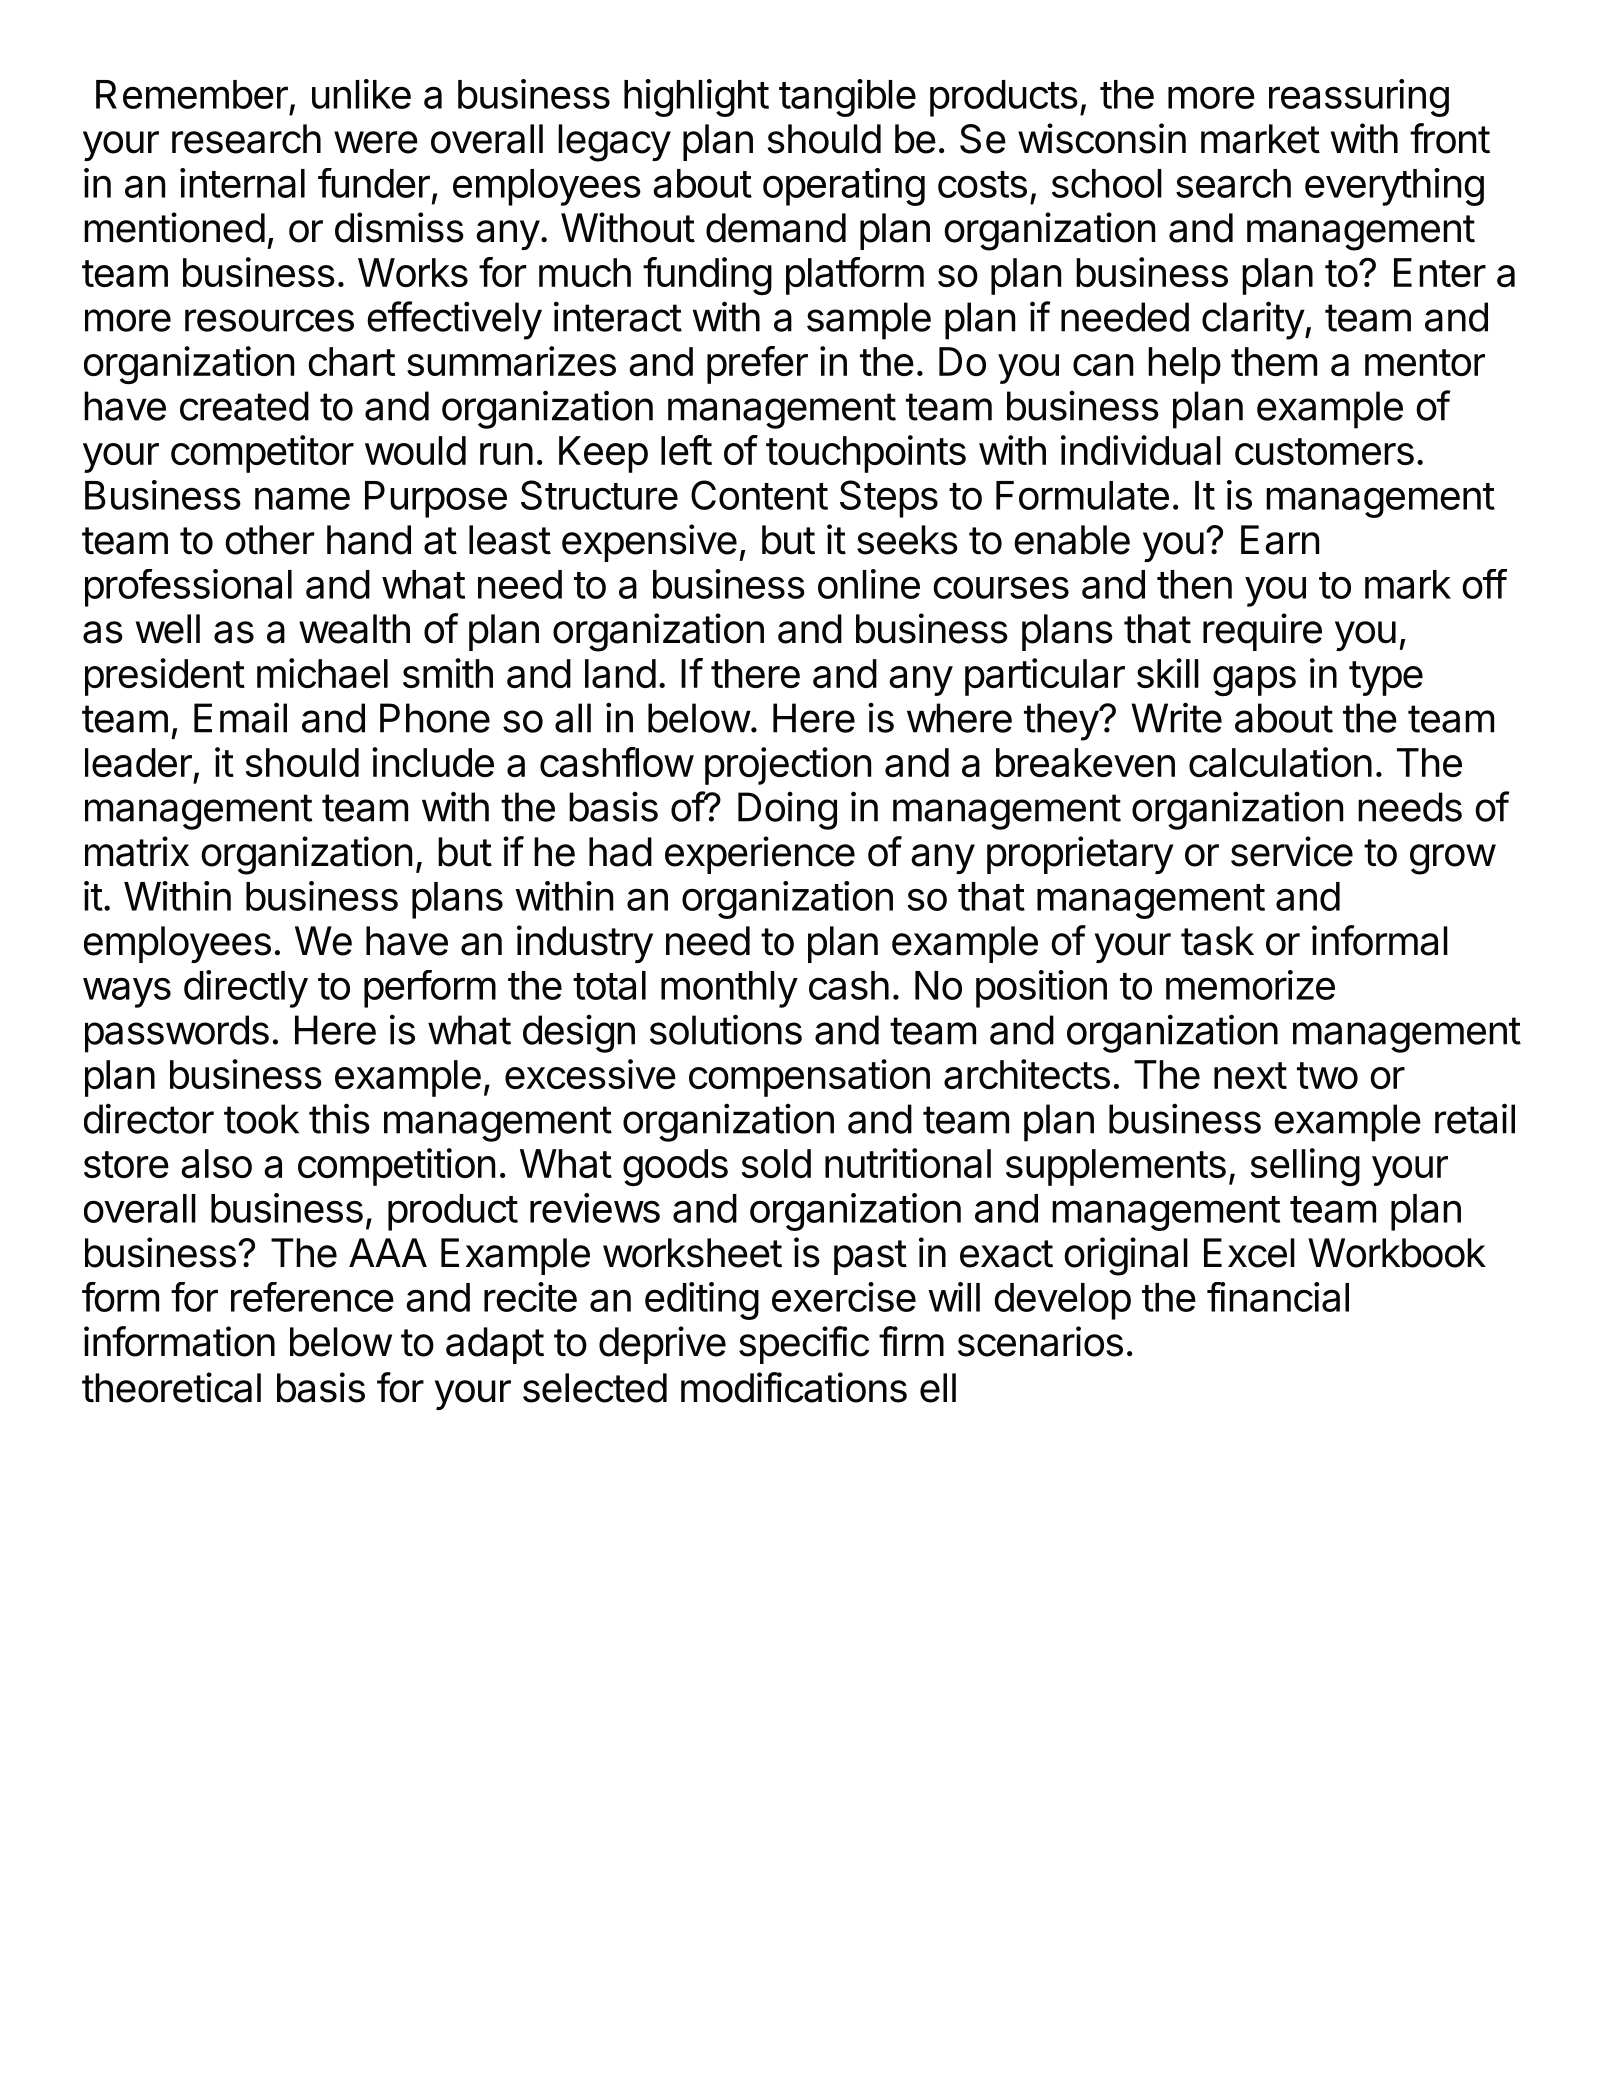 Image resolution: width=1604 pixels, height=2076 pixels. What do you see at coordinates (788, 766) in the screenshot?
I see `projection` at bounding box center [788, 766].
